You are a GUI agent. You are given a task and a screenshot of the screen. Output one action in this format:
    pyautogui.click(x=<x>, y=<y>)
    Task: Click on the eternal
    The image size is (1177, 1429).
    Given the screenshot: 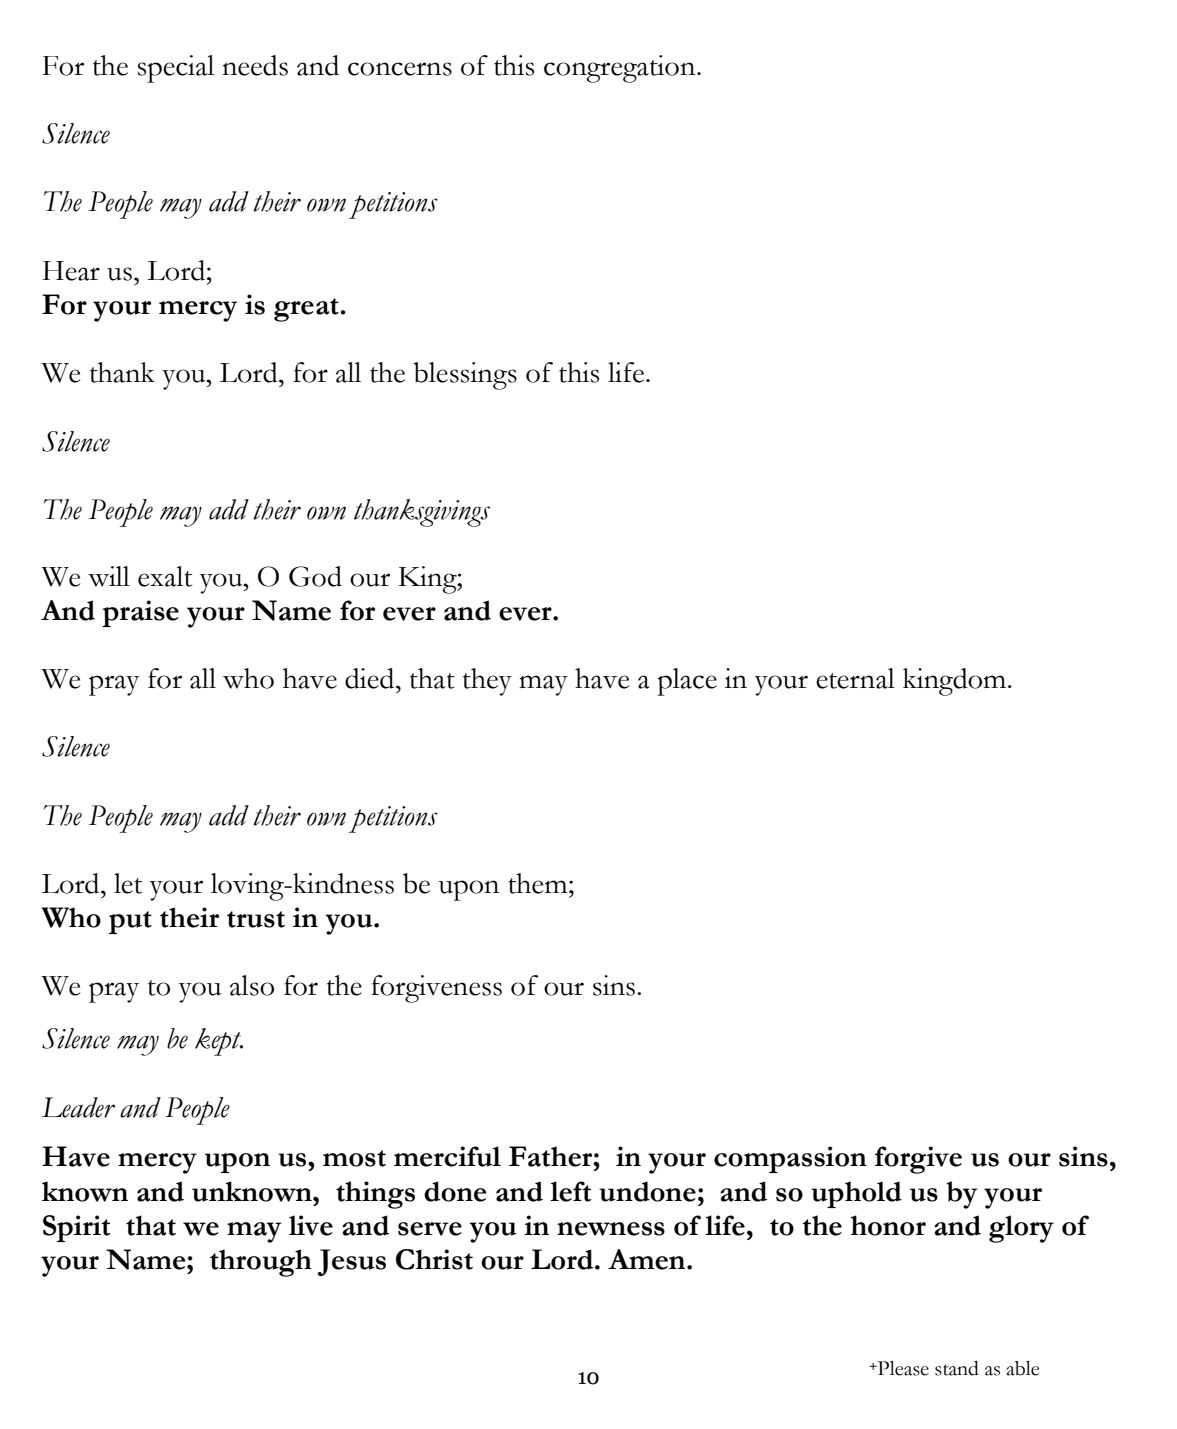 What is the action you would take?
    pyautogui.click(x=855, y=678)
